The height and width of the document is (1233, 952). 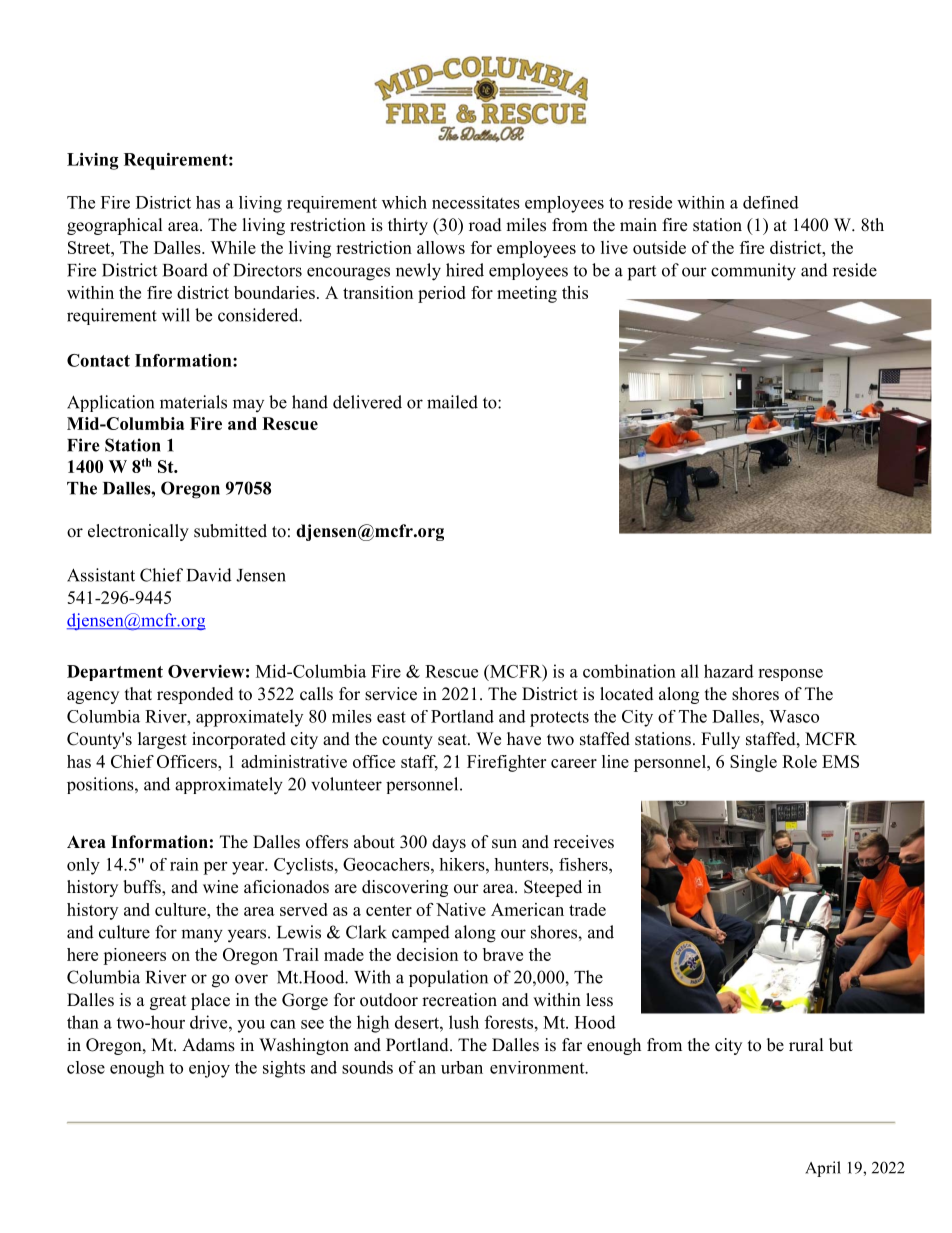 What do you see at coordinates (729, 671) in the document?
I see `hazard` at bounding box center [729, 671].
